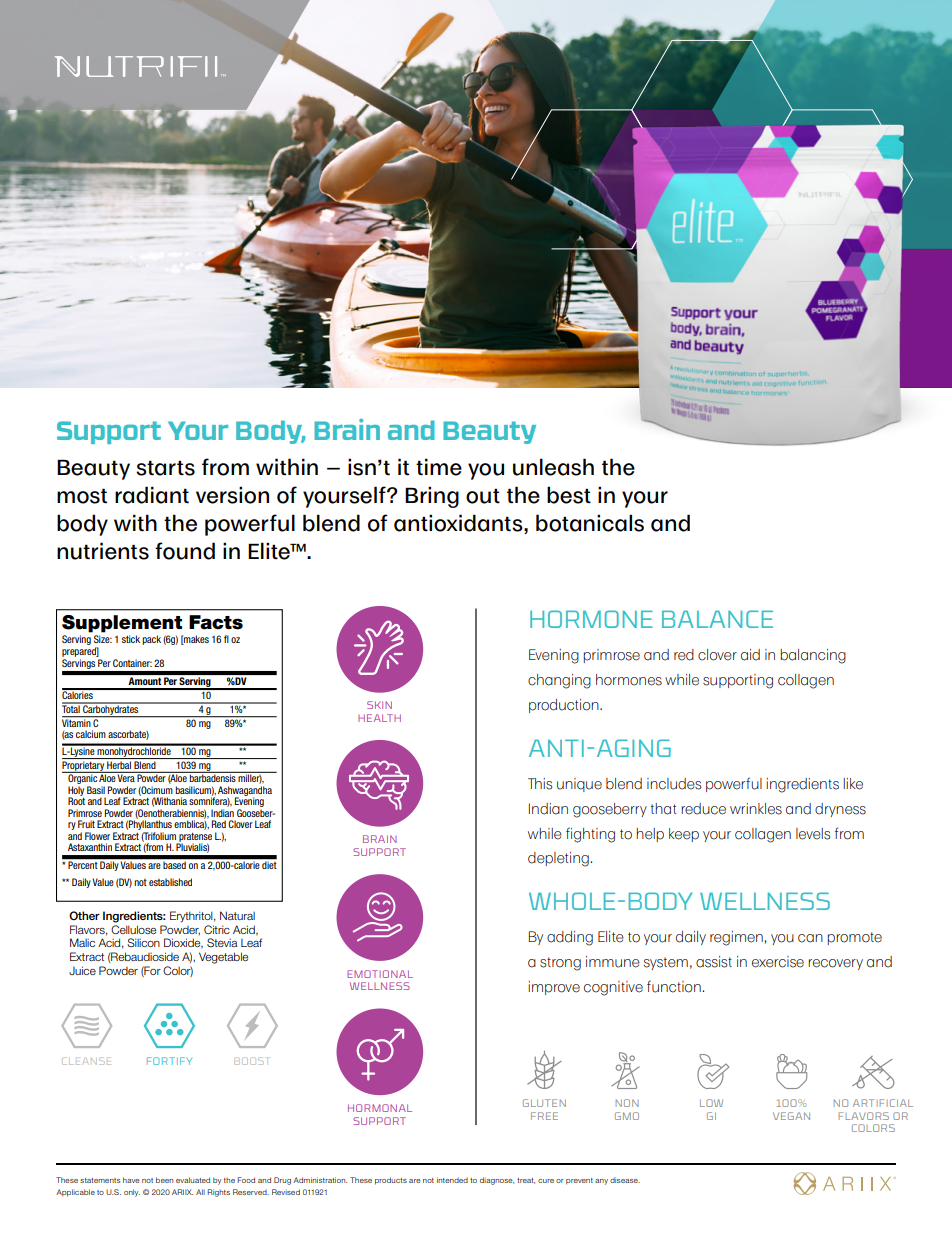 This screenshot has height=1233, width=952. I want to click on levels, so click(813, 834).
